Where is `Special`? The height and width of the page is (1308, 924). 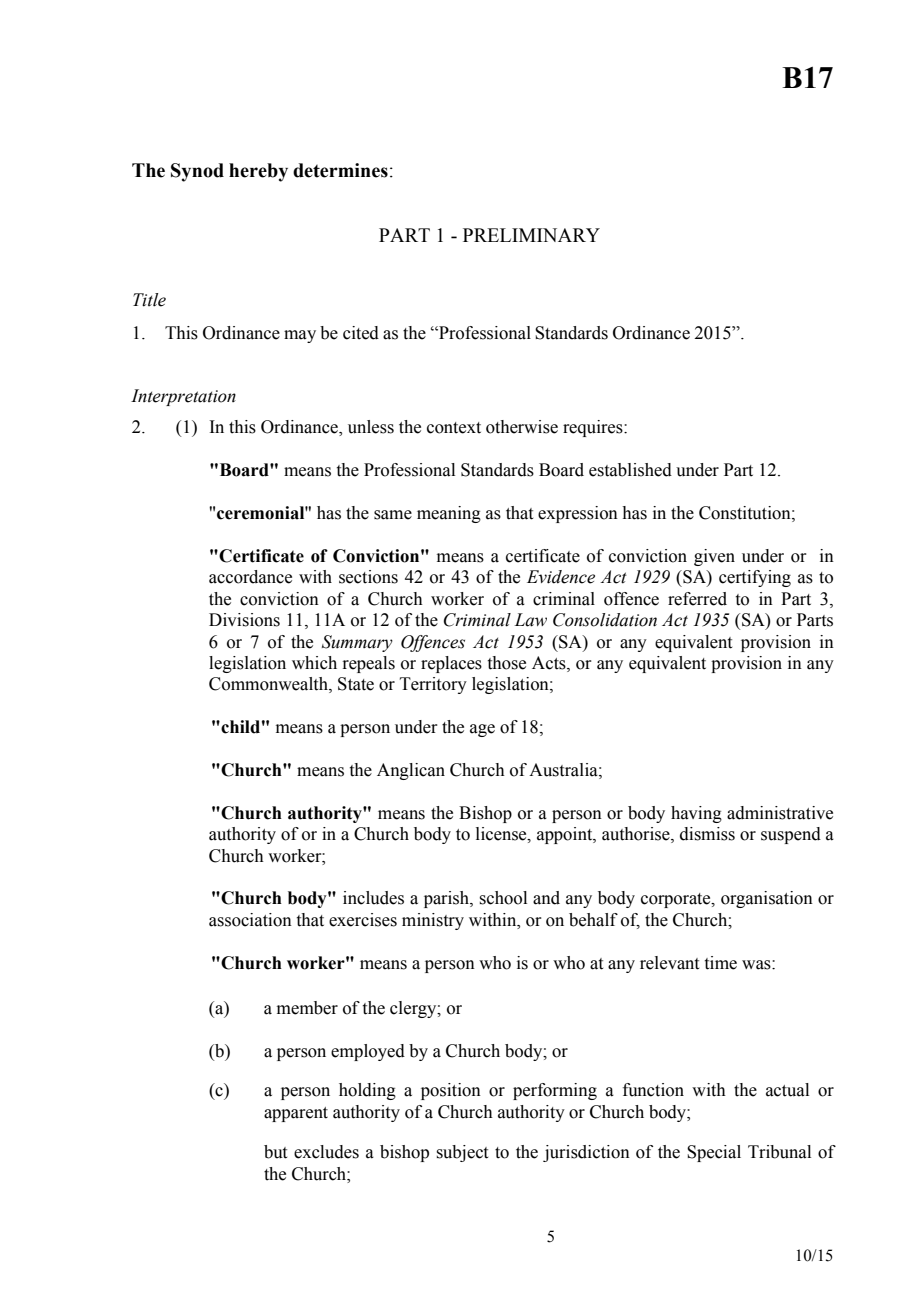
Special is located at coordinates (714, 1153).
